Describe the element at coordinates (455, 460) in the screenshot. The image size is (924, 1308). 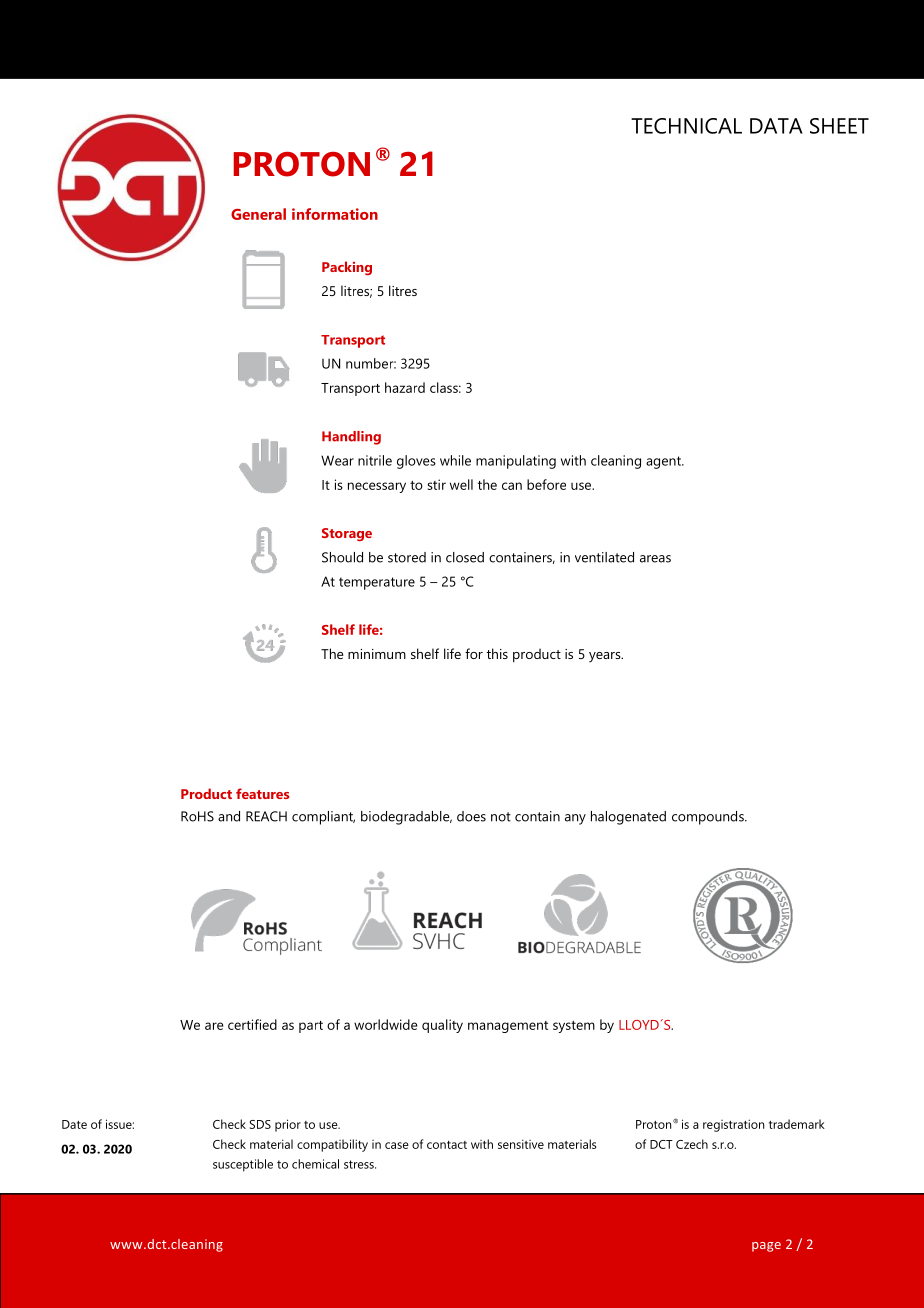
I see `while` at that location.
